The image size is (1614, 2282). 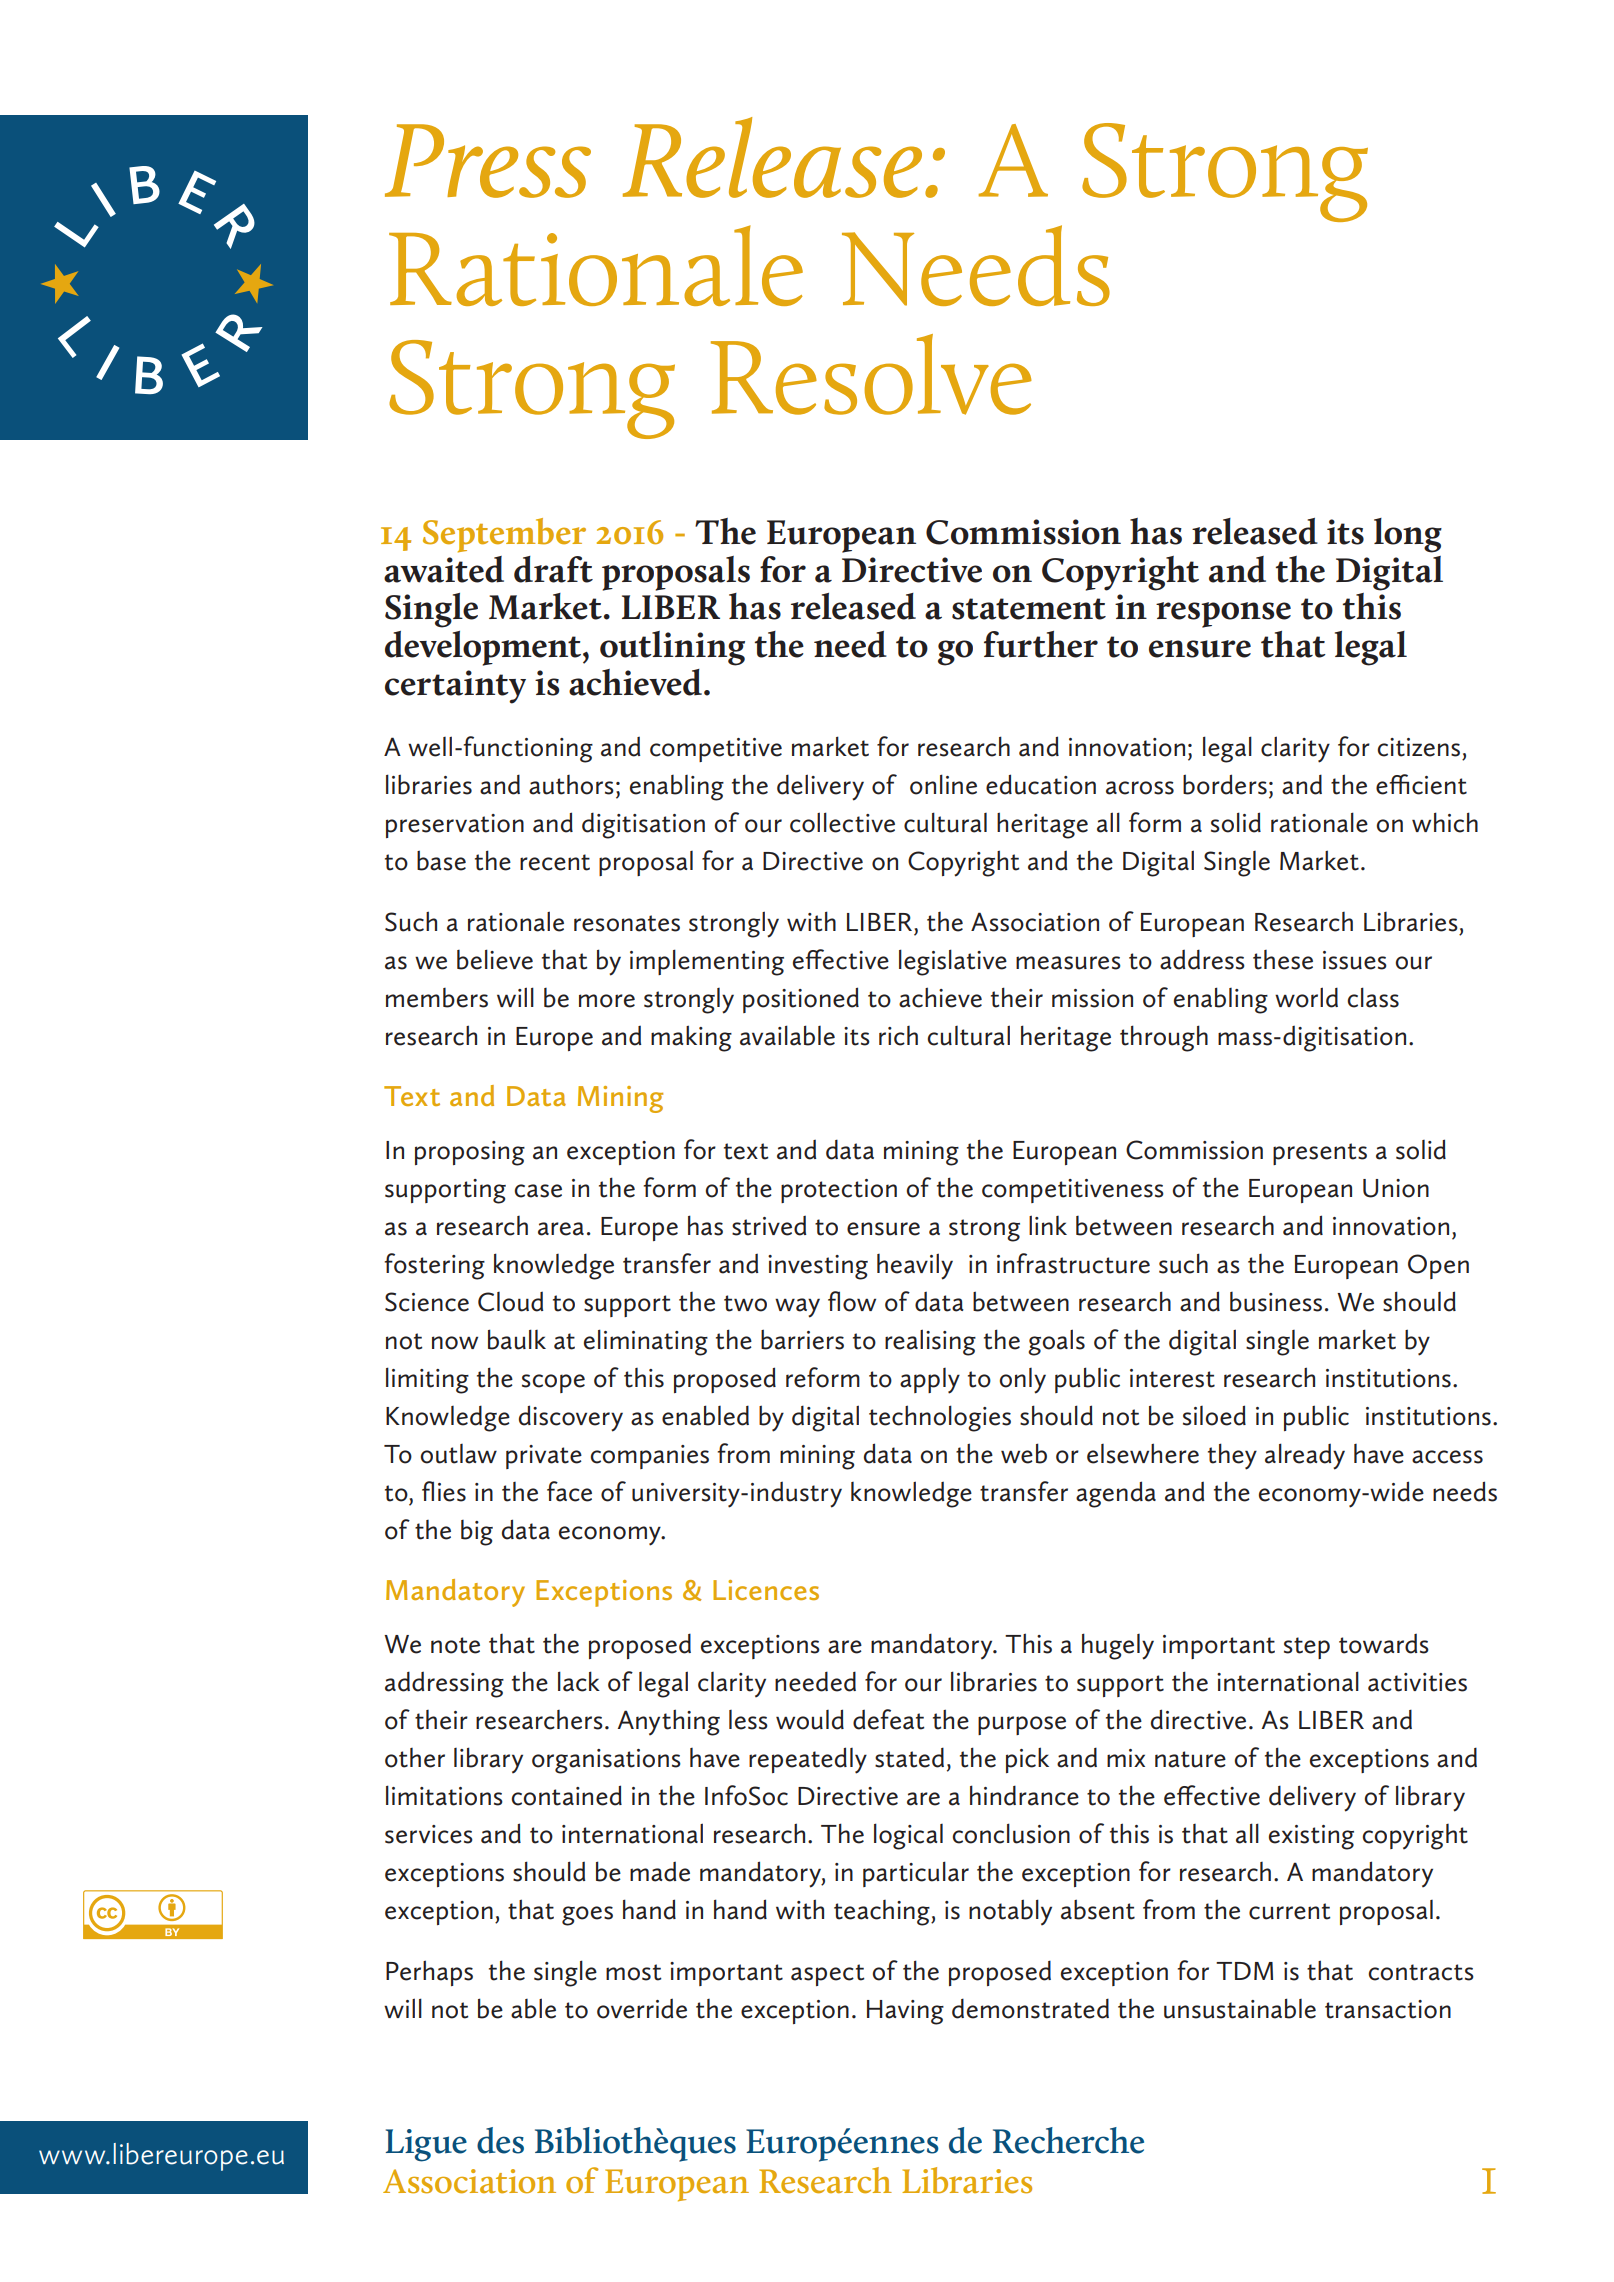 I want to click on technologies, so click(x=940, y=1418).
